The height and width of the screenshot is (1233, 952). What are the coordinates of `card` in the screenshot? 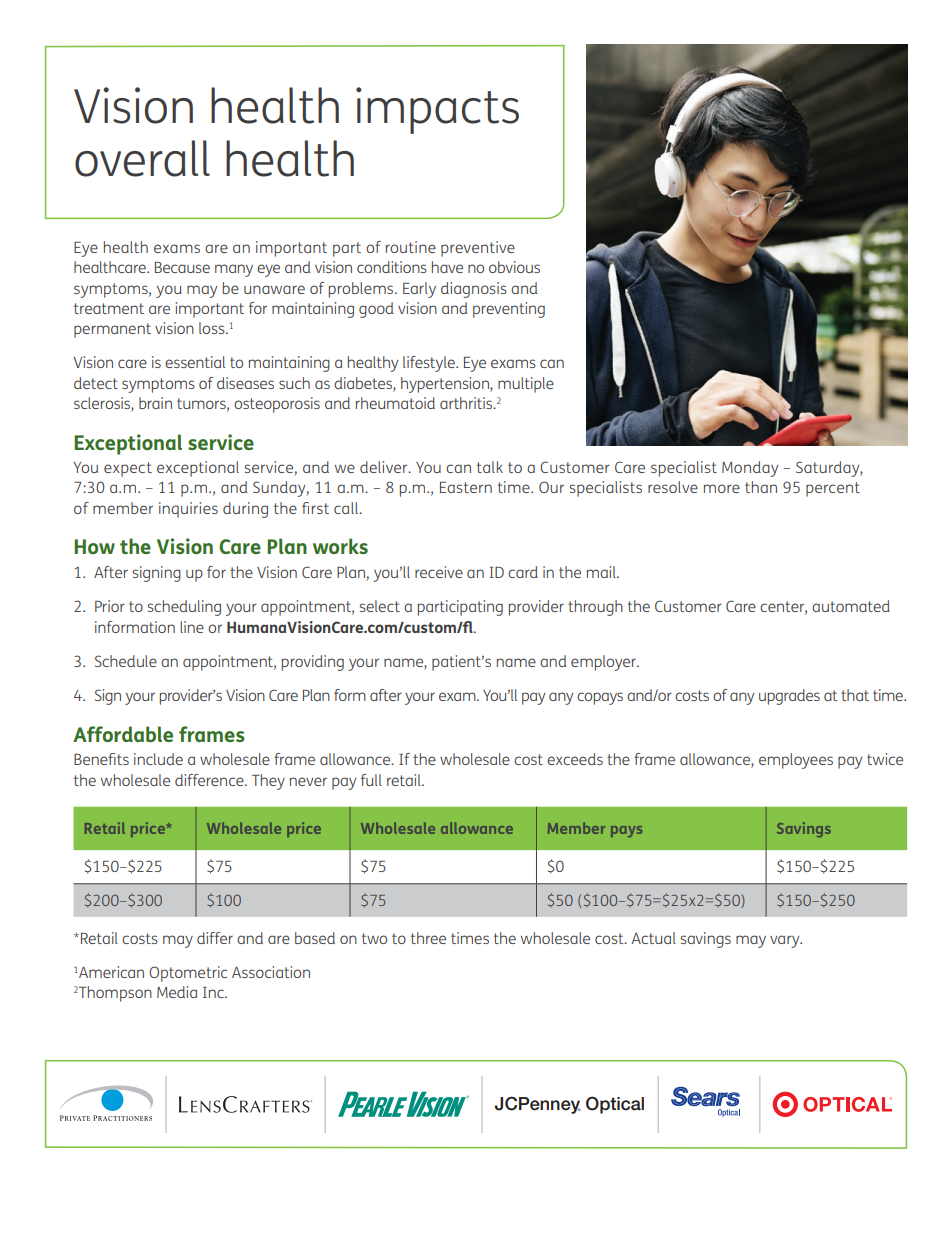 It's located at (523, 572).
